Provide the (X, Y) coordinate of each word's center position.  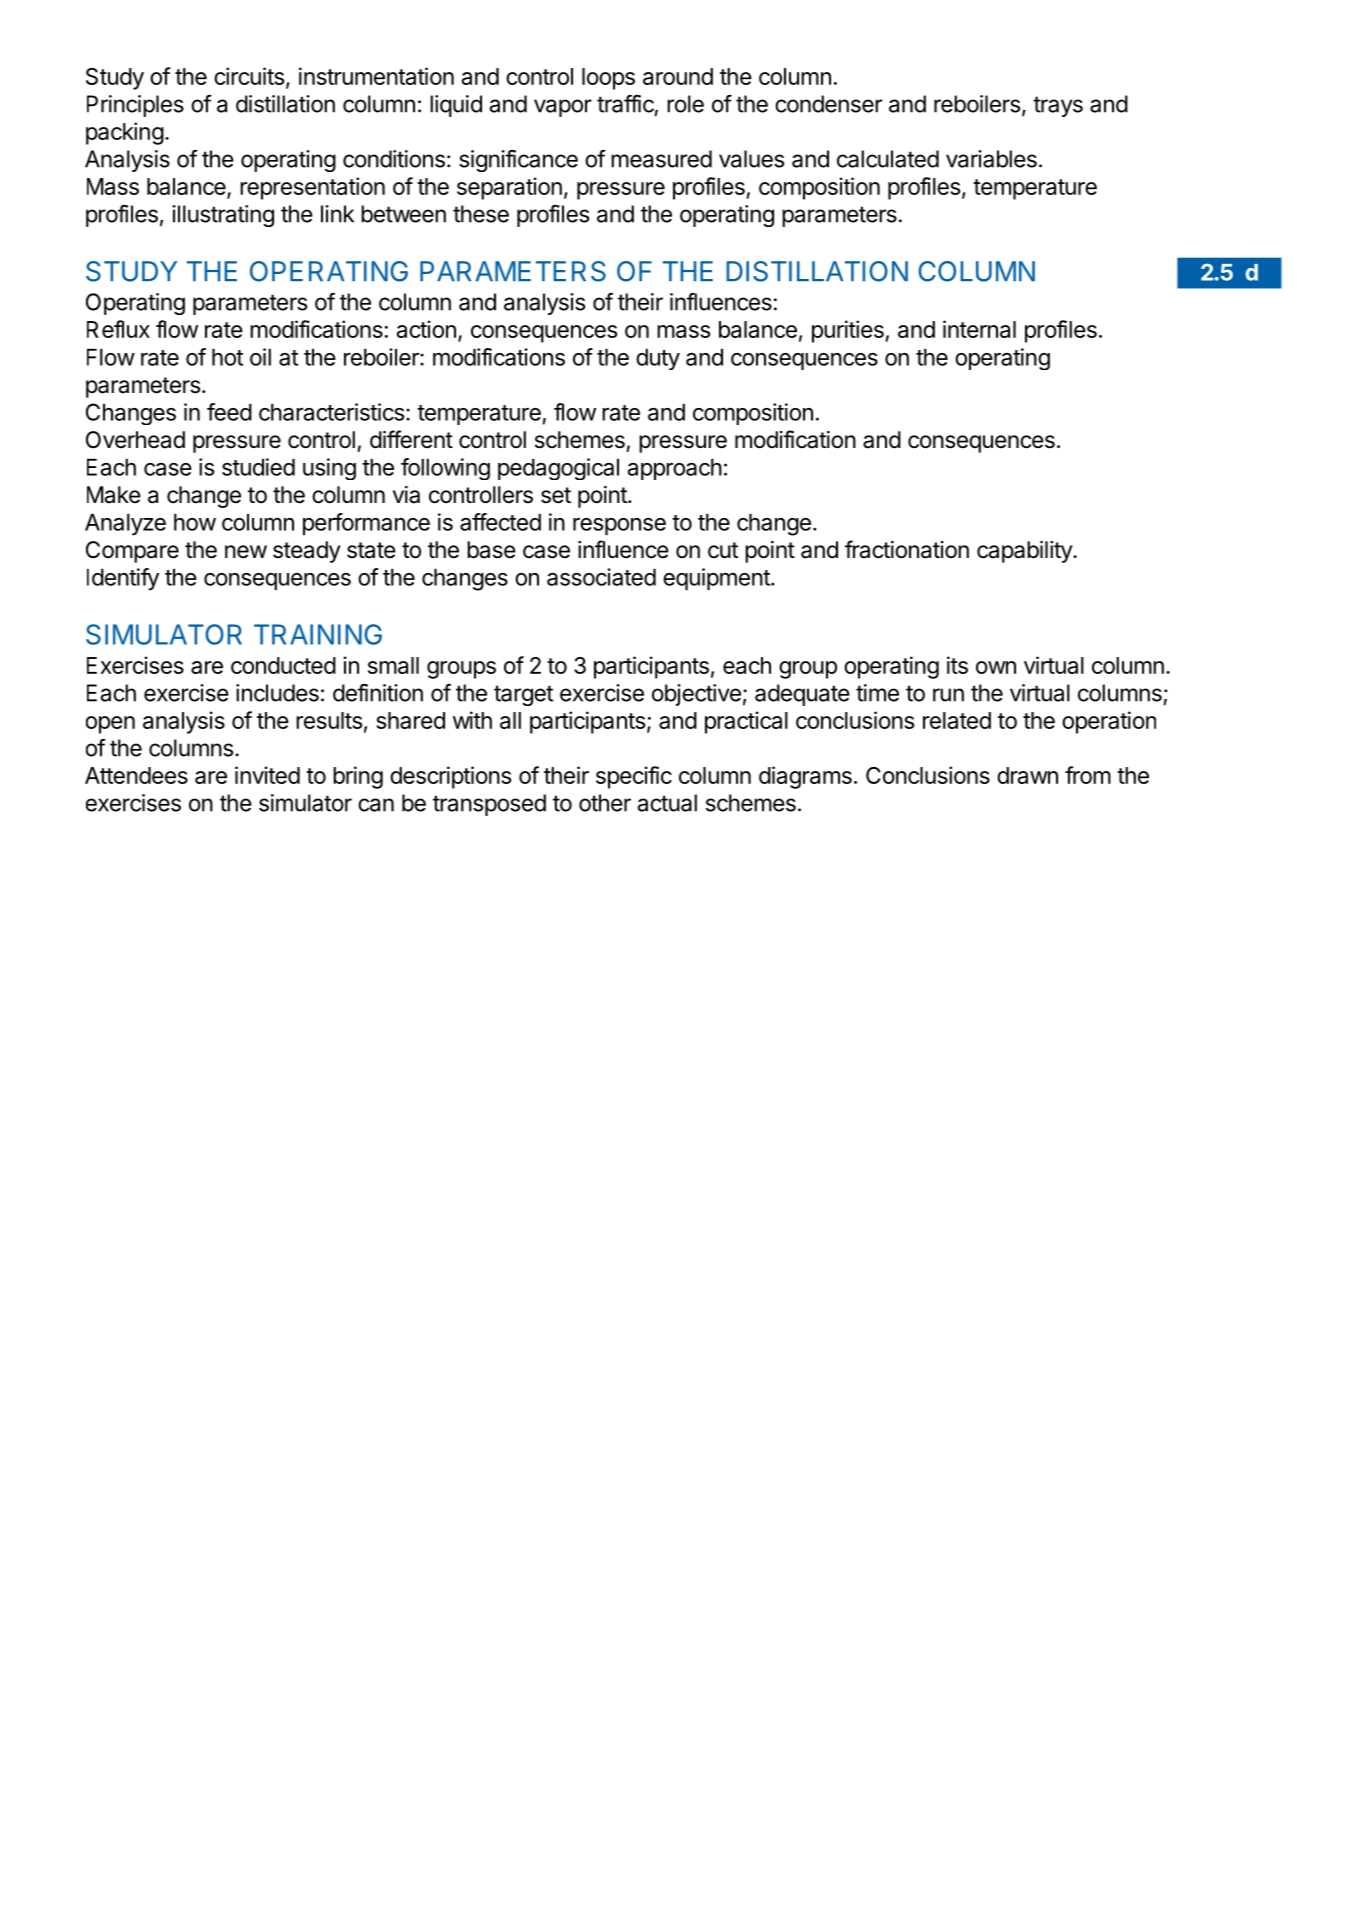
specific (634, 777)
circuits (249, 76)
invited (267, 775)
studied (258, 467)
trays (1058, 106)
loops (608, 79)
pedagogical (558, 469)
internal (979, 329)
